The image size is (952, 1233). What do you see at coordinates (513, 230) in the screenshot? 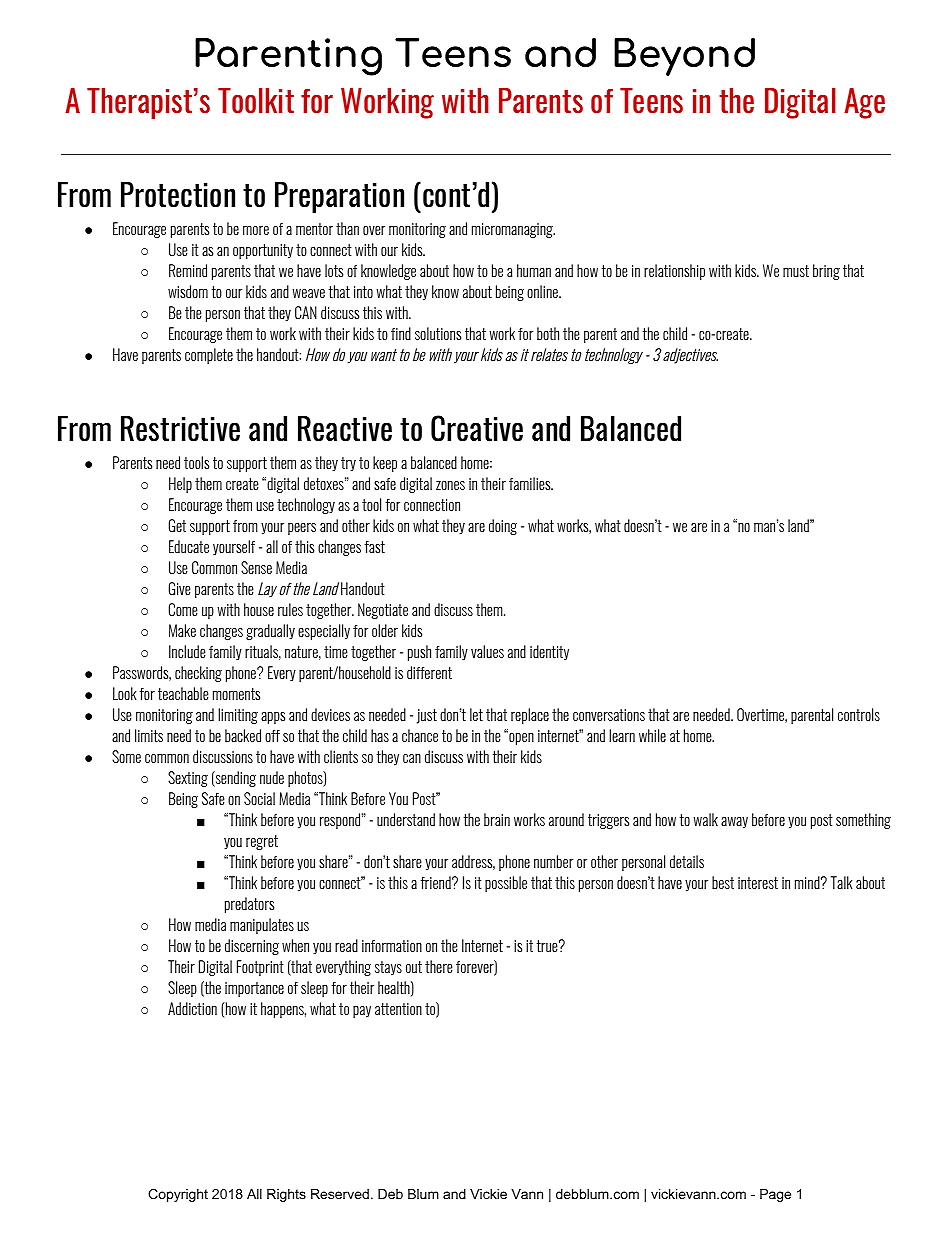
I see `micromanaging` at bounding box center [513, 230].
